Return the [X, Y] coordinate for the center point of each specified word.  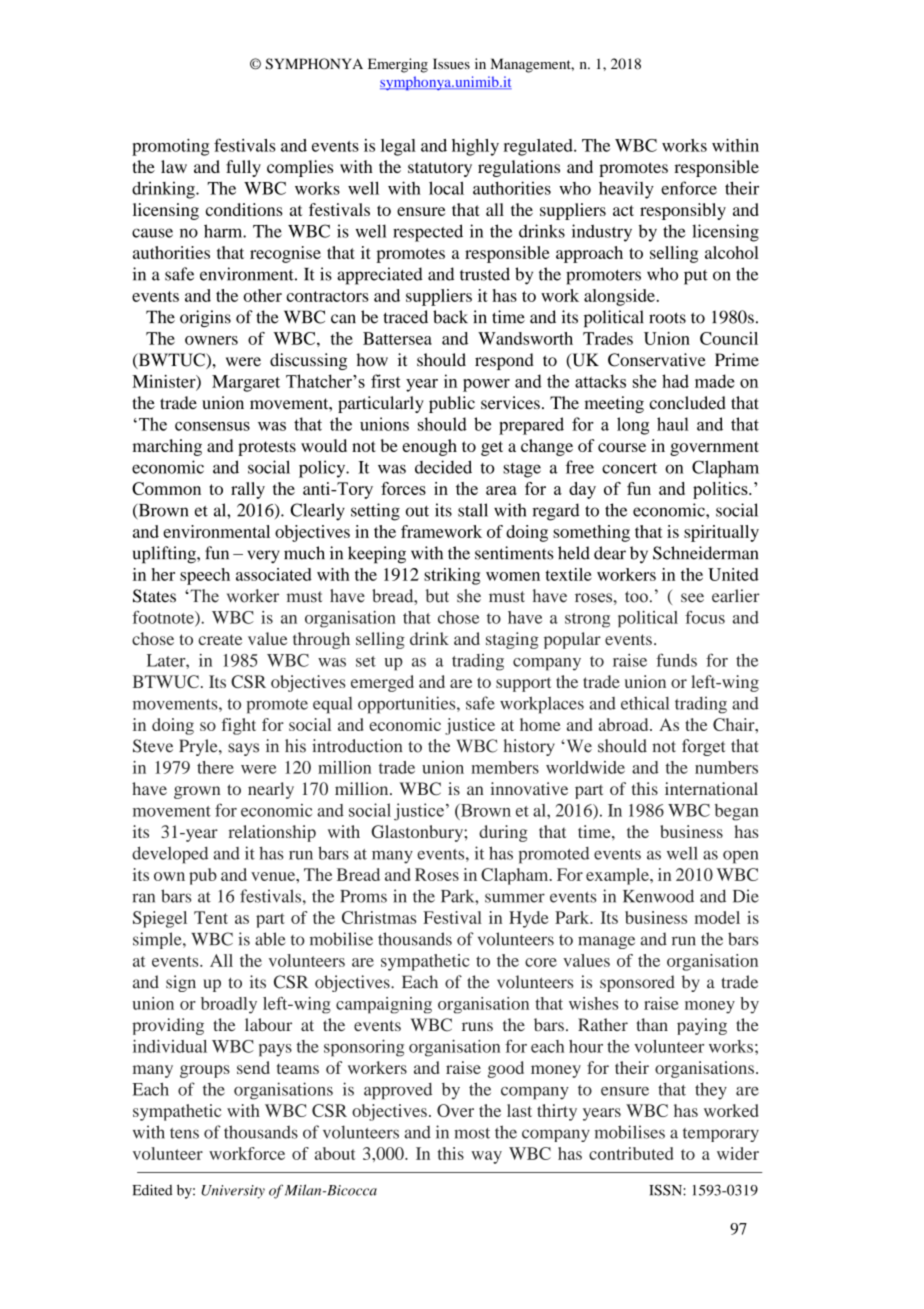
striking [452, 576]
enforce [689, 188]
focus [705, 617]
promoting [170, 147]
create [220, 639]
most [472, 1133]
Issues [451, 63]
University [233, 1192]
